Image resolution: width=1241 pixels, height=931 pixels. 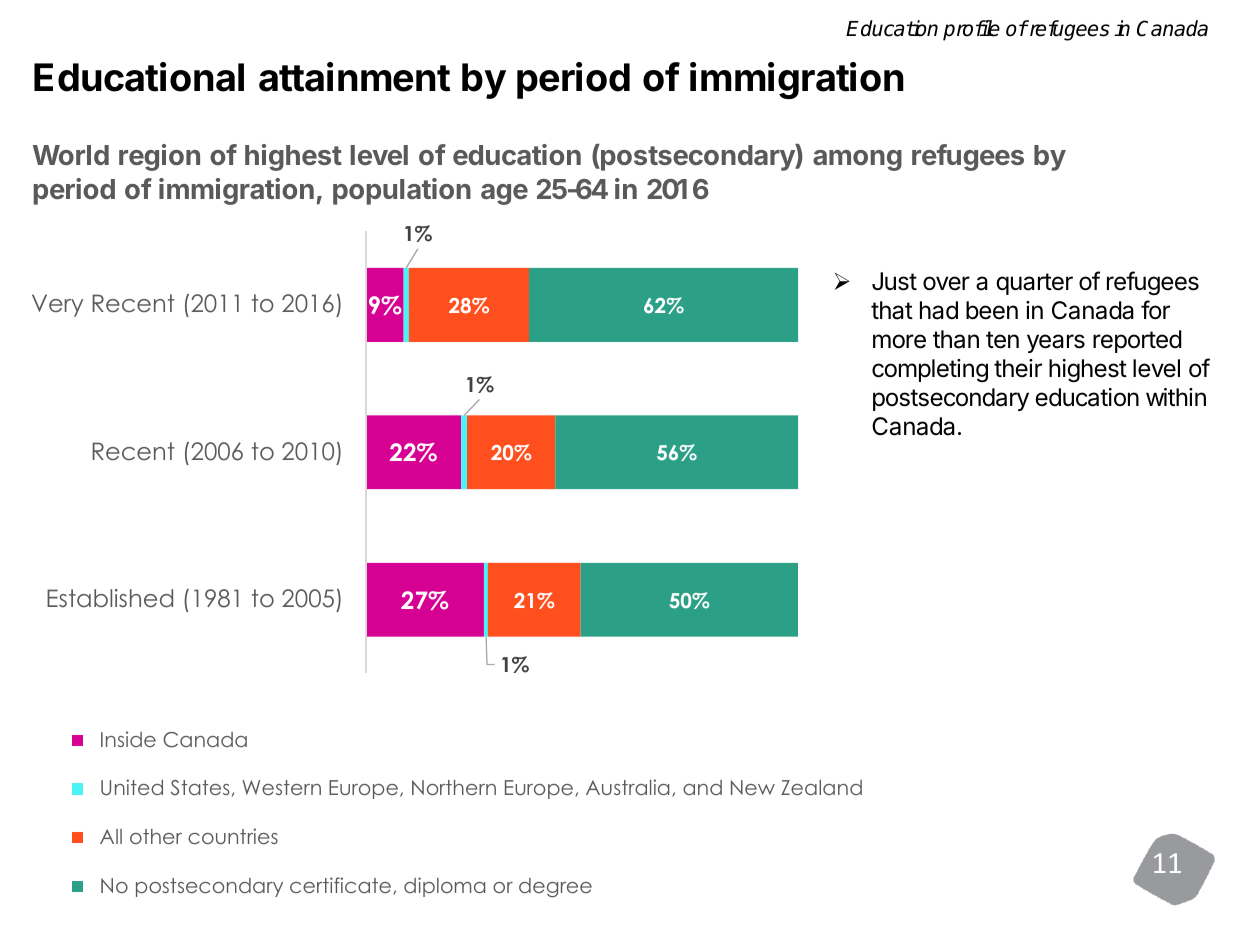 I want to click on age, so click(x=504, y=194).
